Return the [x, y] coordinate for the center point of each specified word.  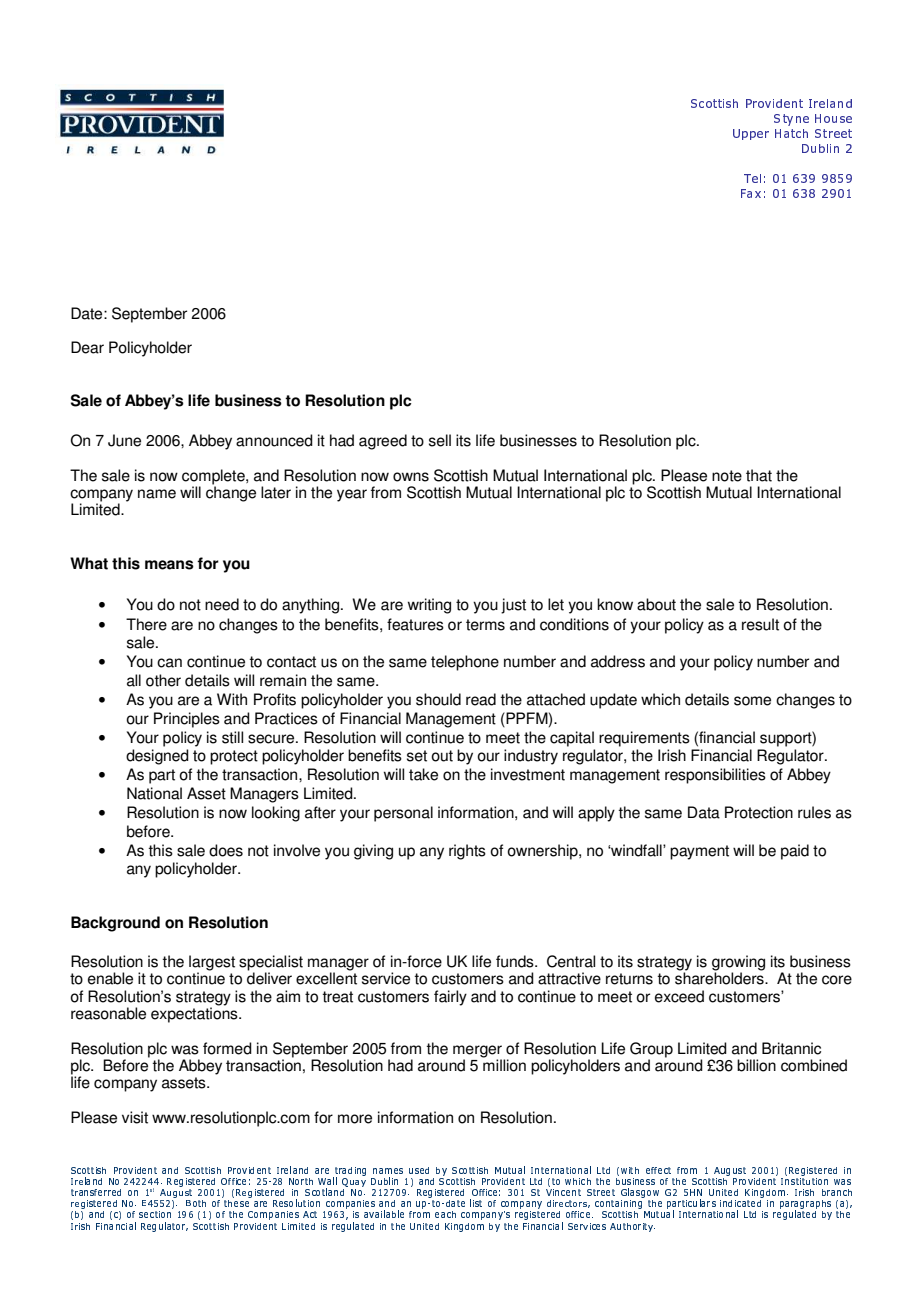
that [759, 475]
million [504, 1064]
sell [440, 440]
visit [135, 1117]
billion [756, 1065]
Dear [87, 347]
